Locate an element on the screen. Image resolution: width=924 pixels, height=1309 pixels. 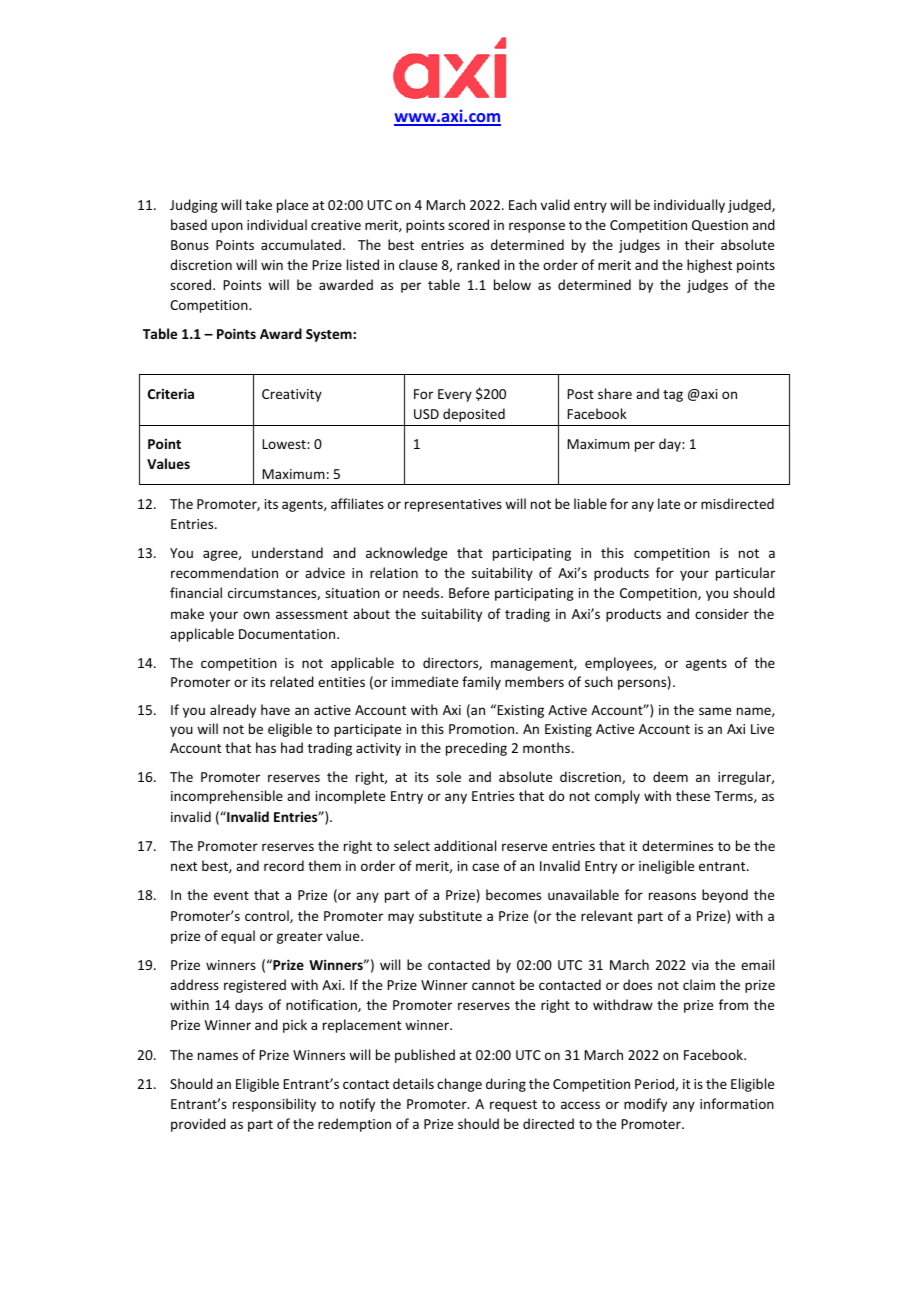
understand is located at coordinates (287, 552).
